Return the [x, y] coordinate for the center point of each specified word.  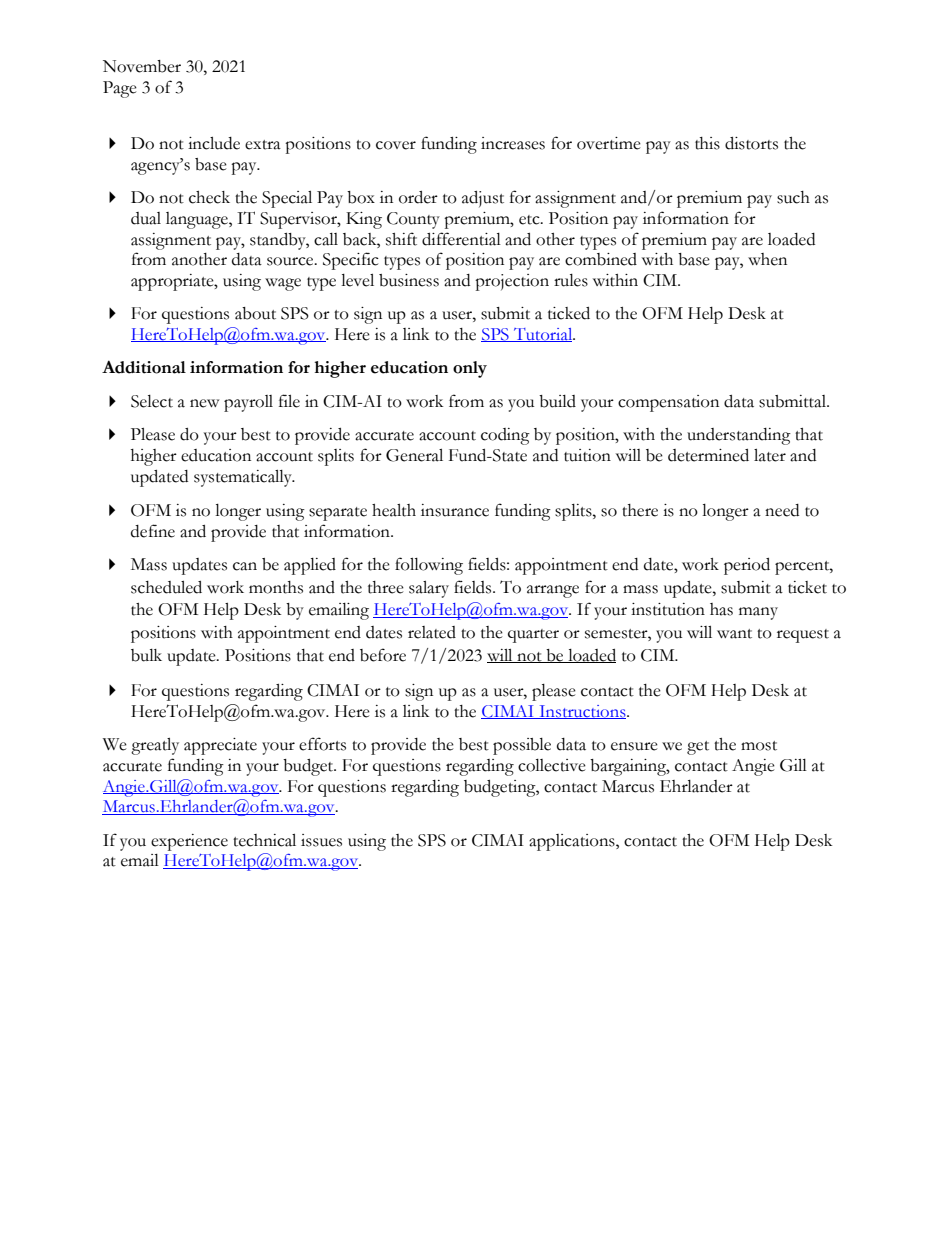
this [707, 143]
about [255, 313]
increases [513, 143]
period [747, 566]
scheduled [166, 587]
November [142, 66]
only [470, 369]
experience [189, 842]
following [429, 566]
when [767, 259]
